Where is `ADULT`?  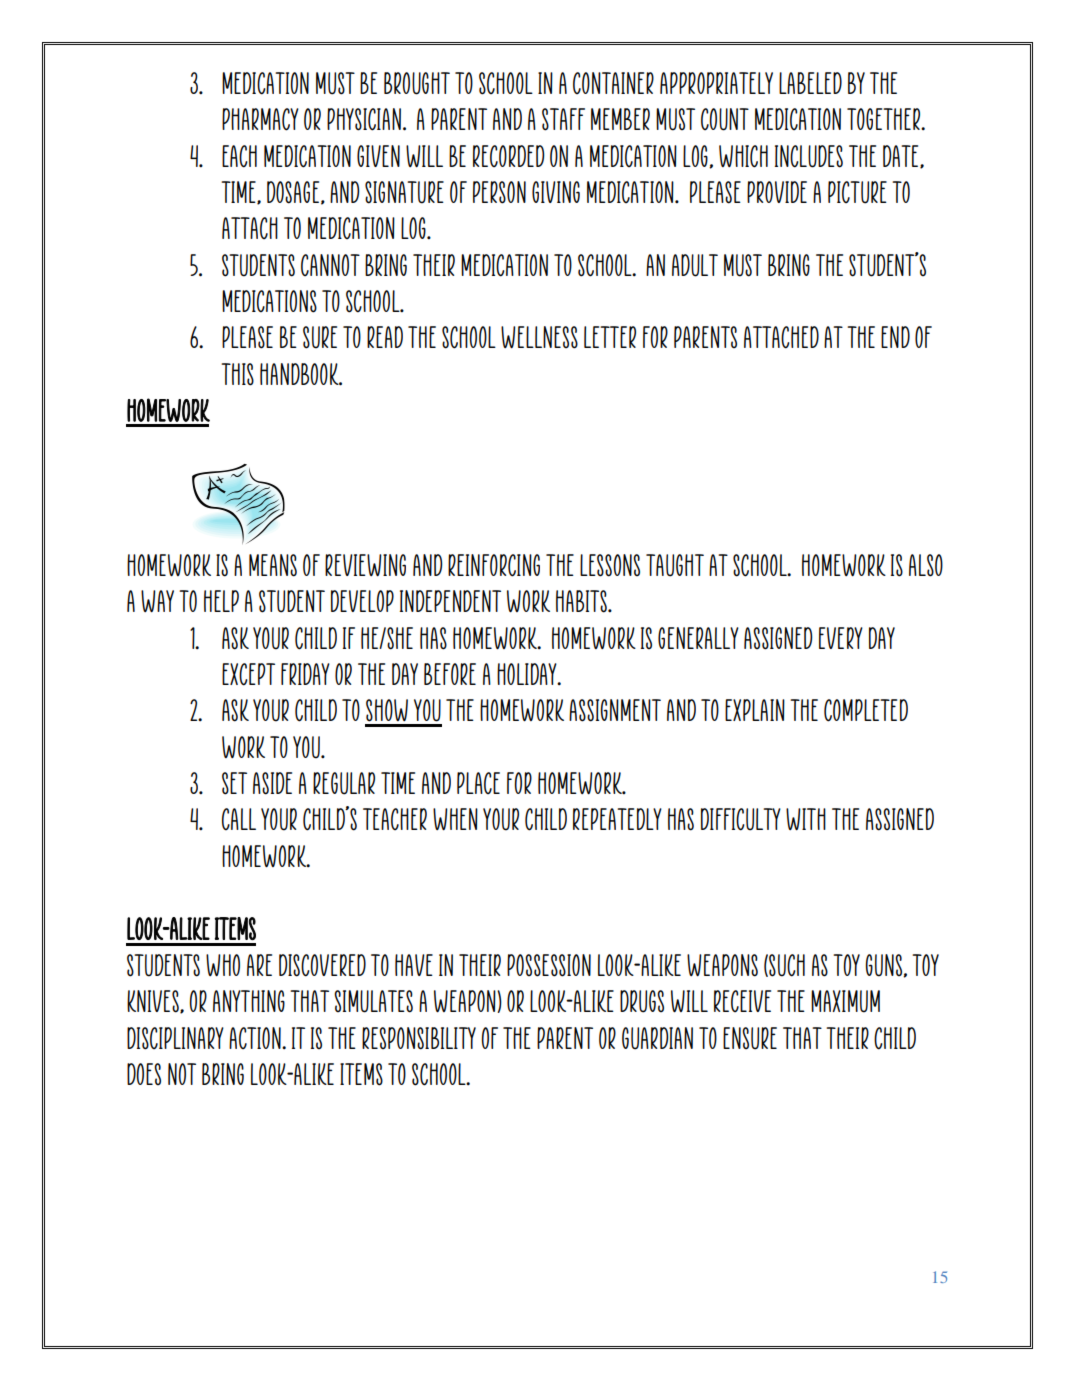
ADULT is located at coordinates (695, 265).
